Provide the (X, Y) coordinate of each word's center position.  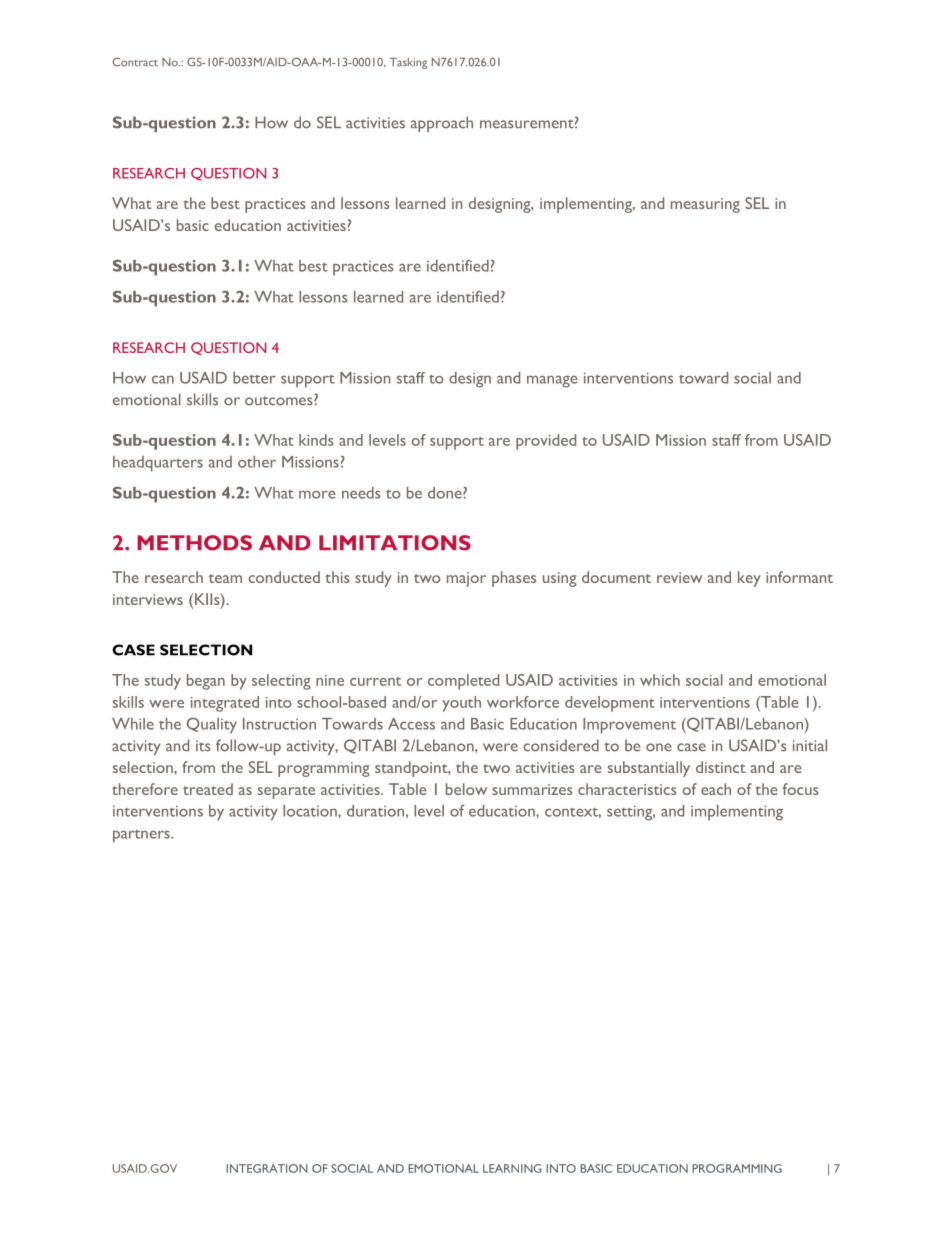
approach (442, 124)
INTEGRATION (267, 1168)
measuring (705, 205)
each (716, 789)
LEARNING (512, 1168)
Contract (135, 61)
